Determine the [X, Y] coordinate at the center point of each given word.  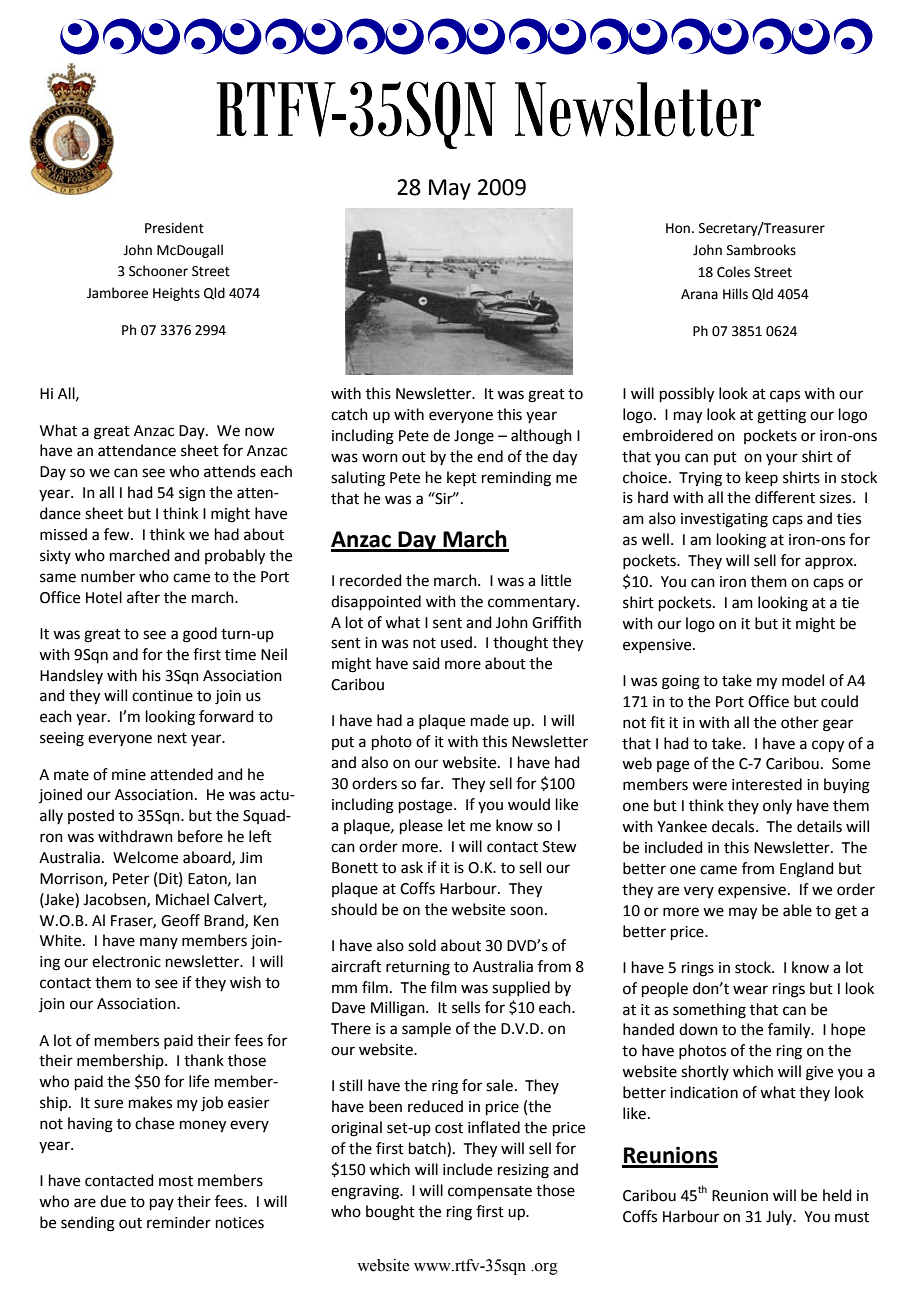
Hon [678, 228]
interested [767, 784]
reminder [179, 1222]
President [174, 228]
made [490, 720]
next [172, 738]
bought [390, 1213]
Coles [733, 272]
